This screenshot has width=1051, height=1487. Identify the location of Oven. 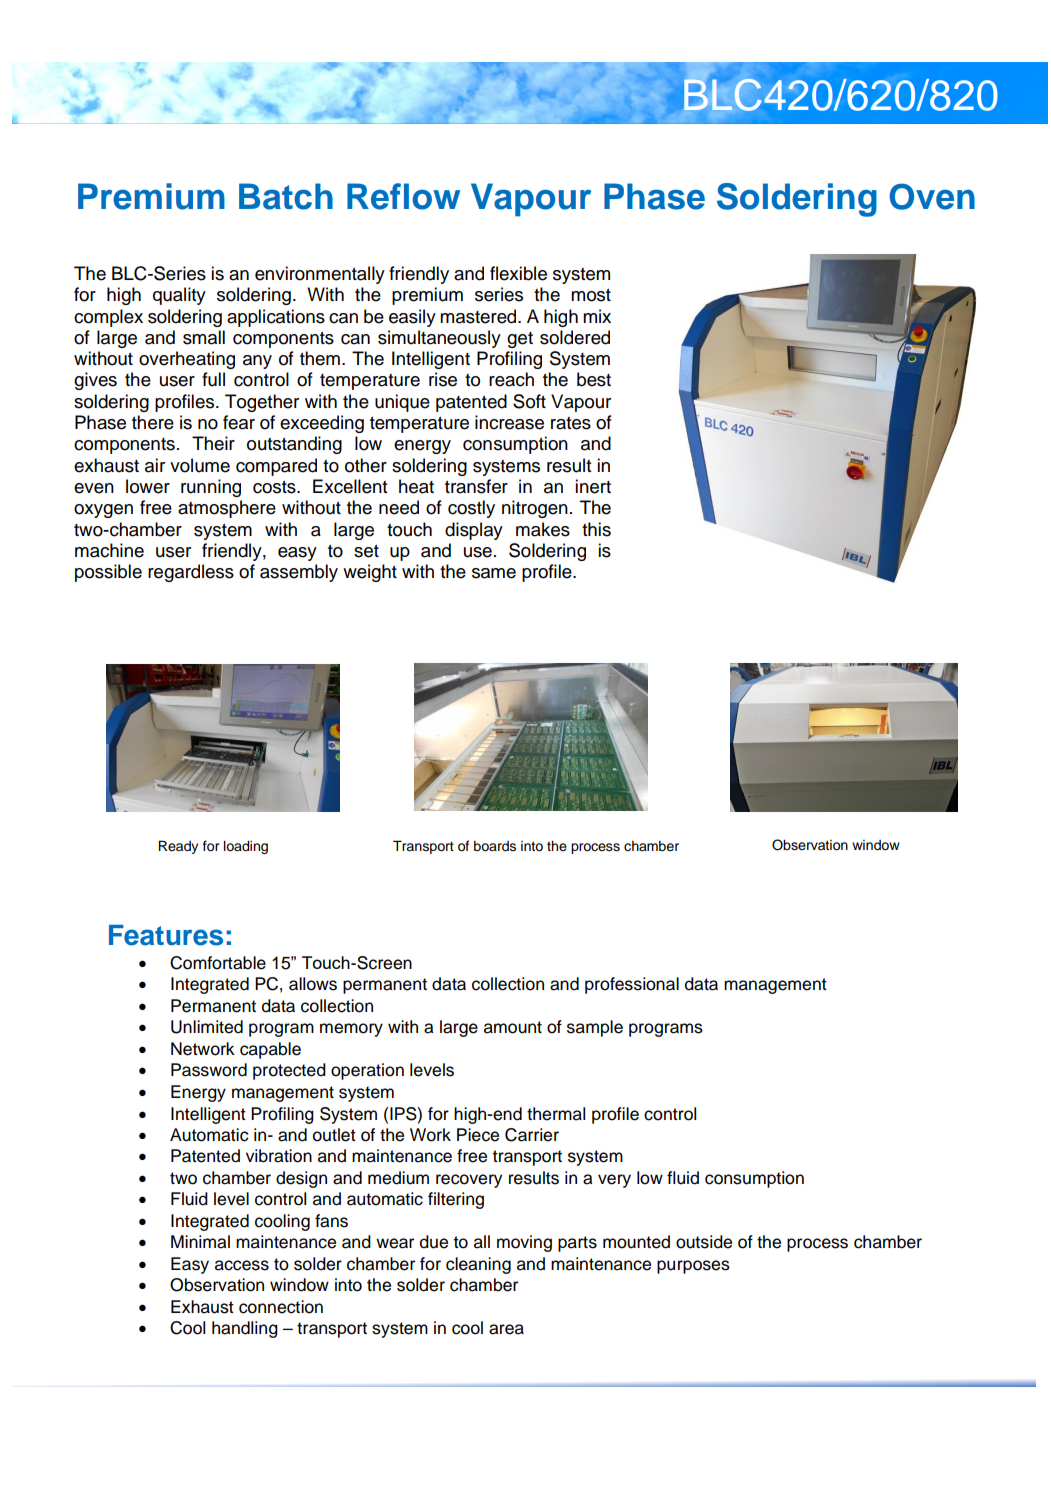
(932, 196).
